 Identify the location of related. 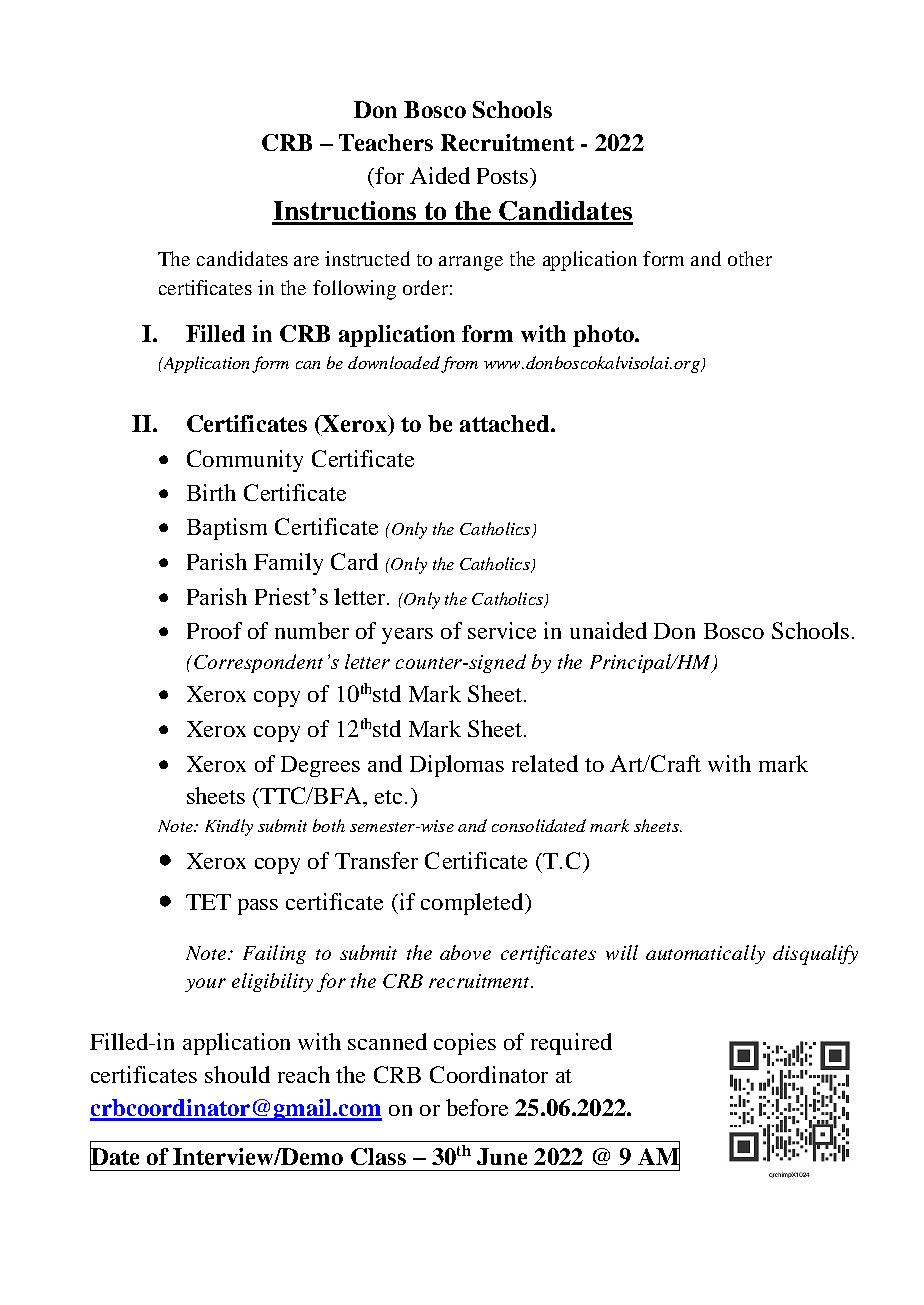
(545, 763).
